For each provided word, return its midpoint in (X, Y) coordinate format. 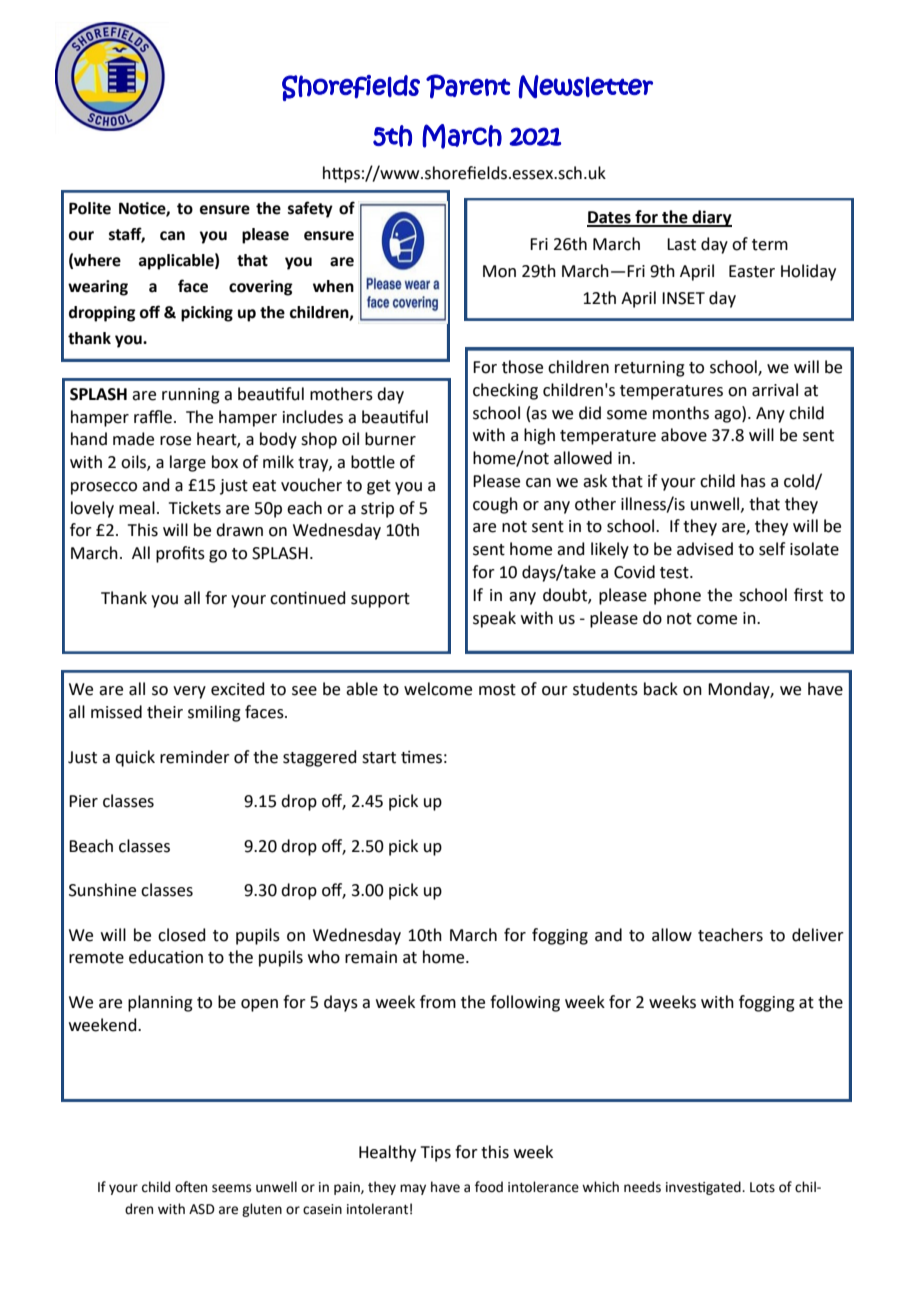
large (188, 463)
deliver (818, 935)
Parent (468, 86)
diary (711, 218)
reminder (195, 757)
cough (495, 505)
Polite (90, 208)
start (379, 758)
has (753, 481)
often (191, 1187)
